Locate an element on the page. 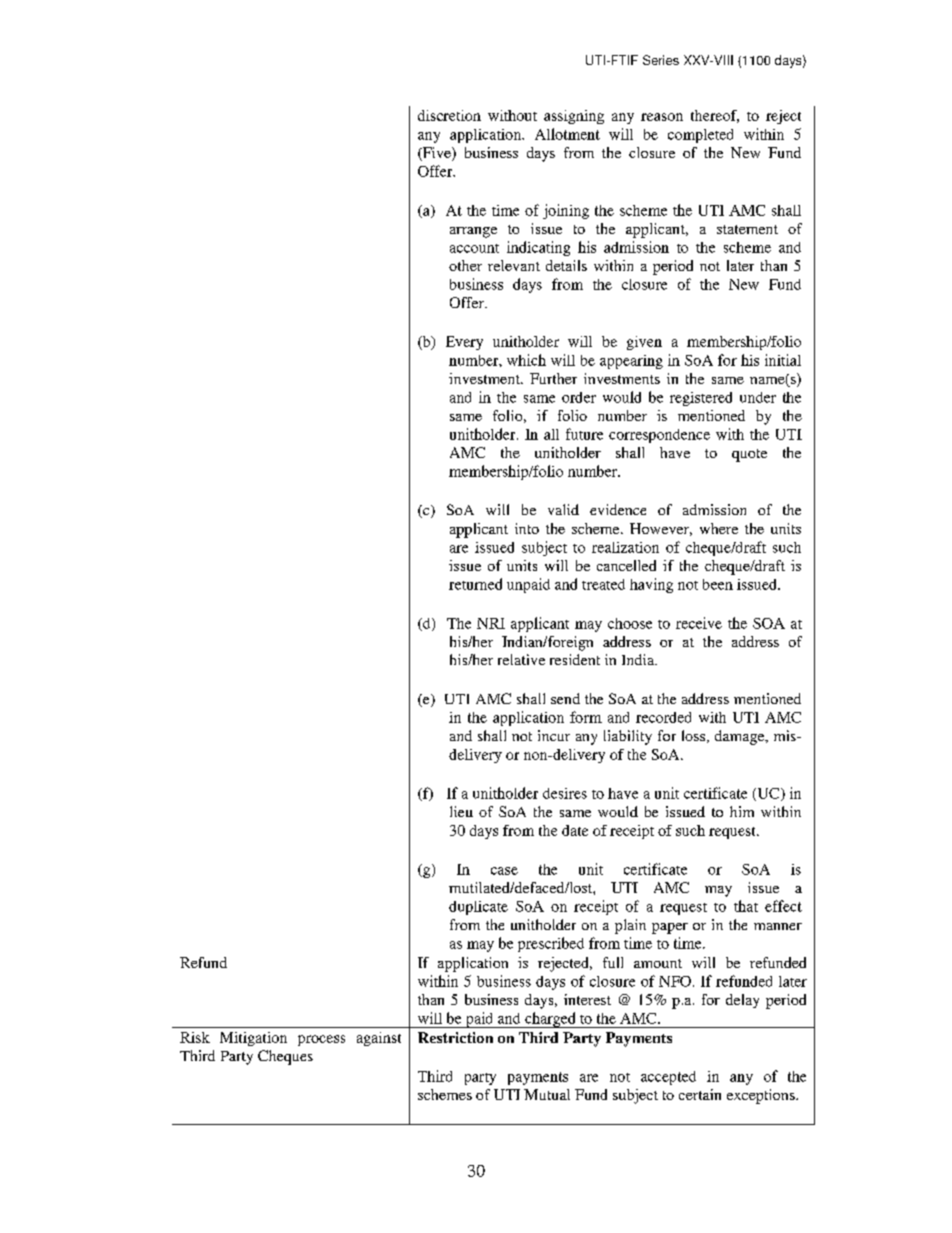  Five is located at coordinates (437, 154).
